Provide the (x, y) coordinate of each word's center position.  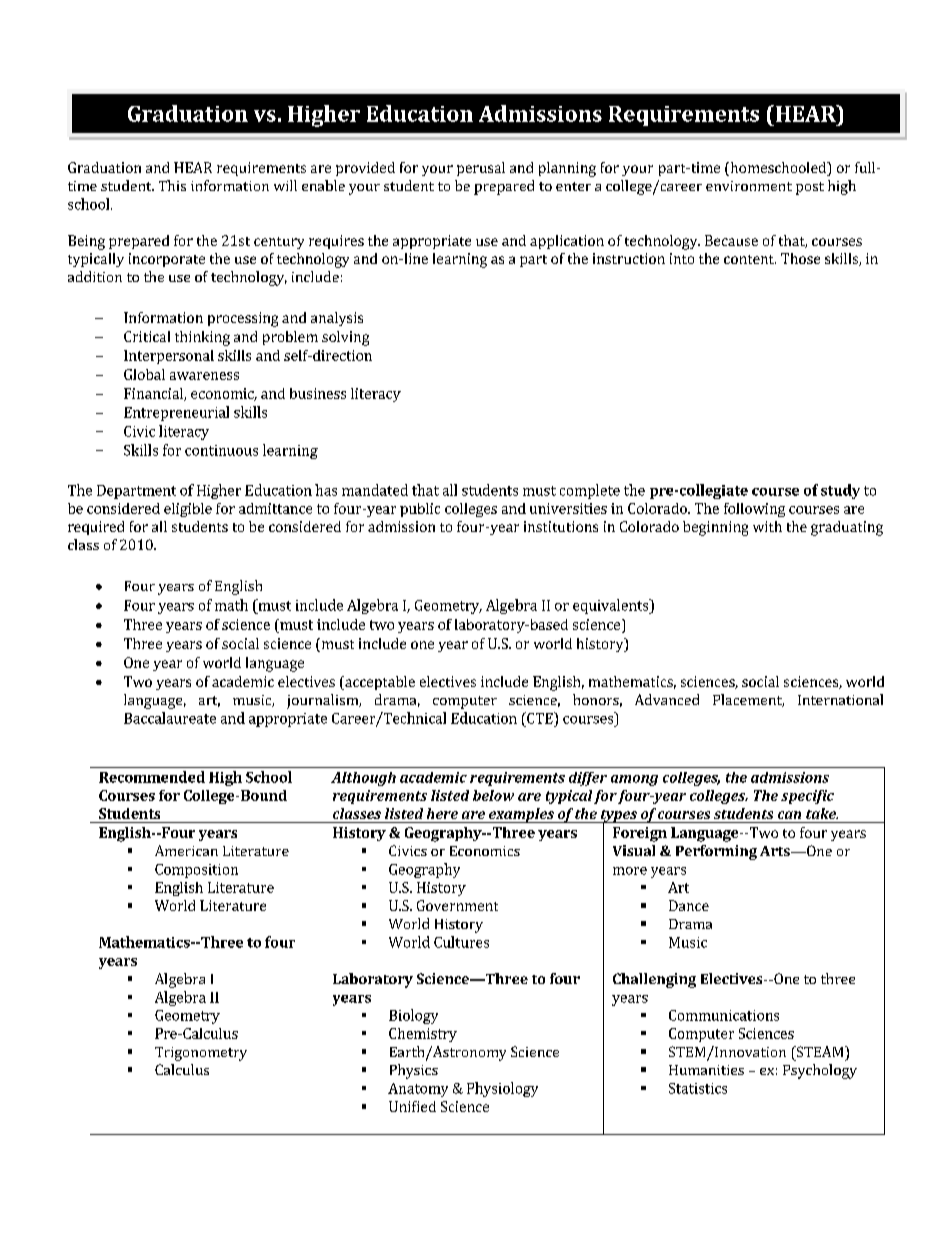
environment (749, 186)
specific (807, 797)
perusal (481, 169)
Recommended (152, 777)
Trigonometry (201, 1054)
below (493, 795)
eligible (188, 510)
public (420, 510)
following (754, 510)
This (172, 185)
